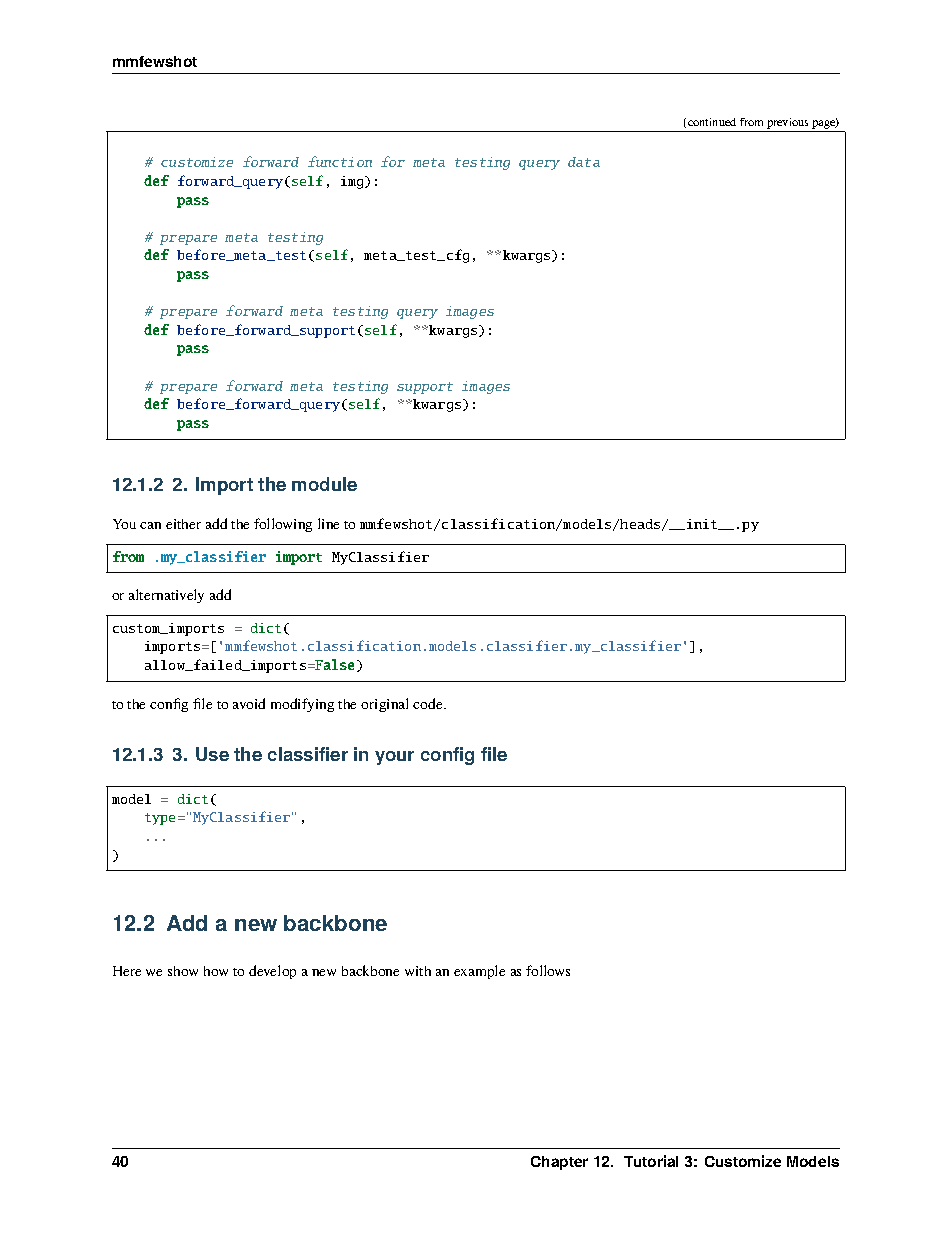 Image resolution: width=952 pixels, height=1233 pixels. I want to click on module, so click(324, 484).
